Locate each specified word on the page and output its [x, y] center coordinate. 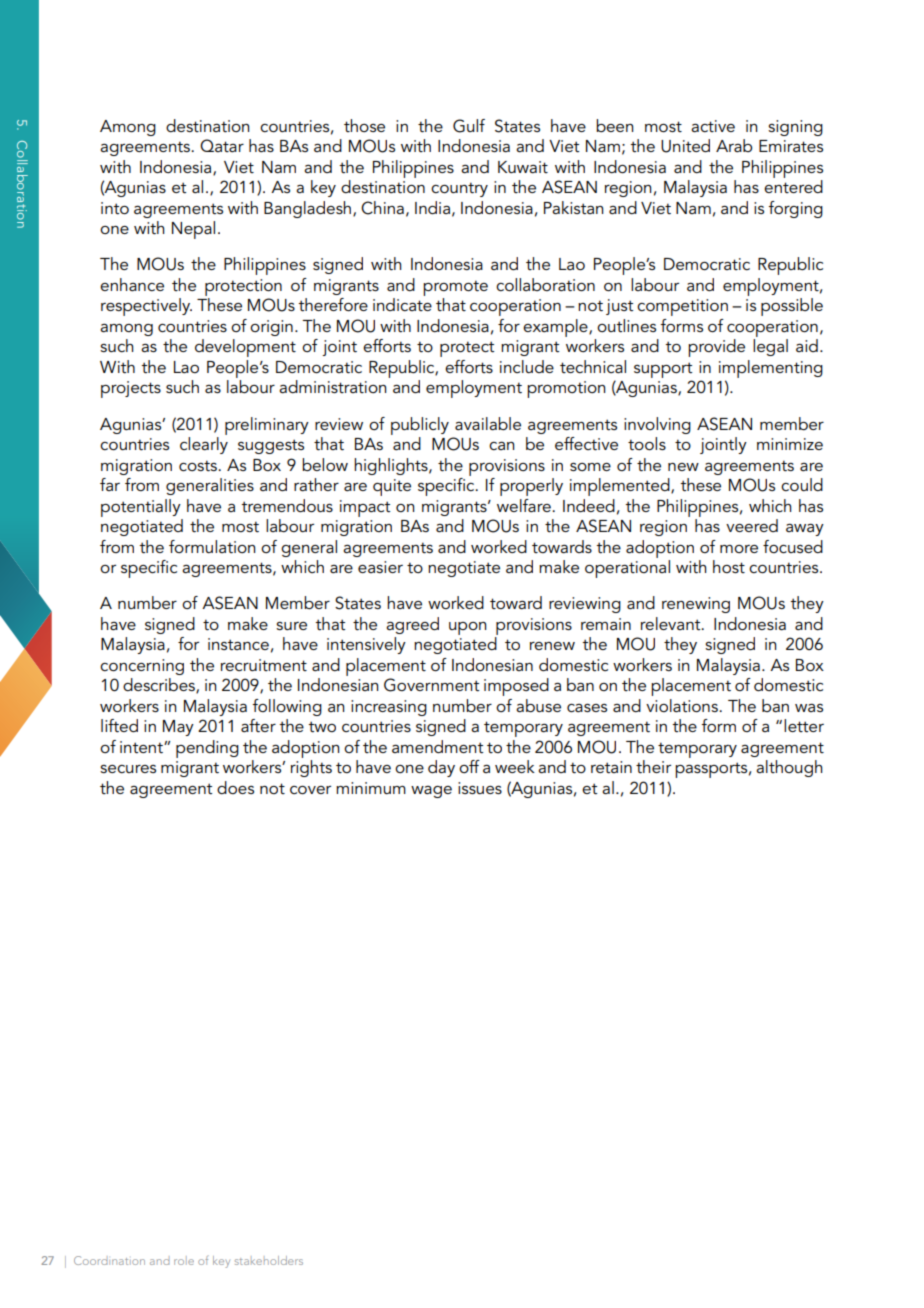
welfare [525, 505]
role [184, 1260]
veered [752, 525]
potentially [141, 508]
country [459, 189]
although [789, 768]
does [235, 787]
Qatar [222, 145]
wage [431, 792]
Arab [734, 145]
